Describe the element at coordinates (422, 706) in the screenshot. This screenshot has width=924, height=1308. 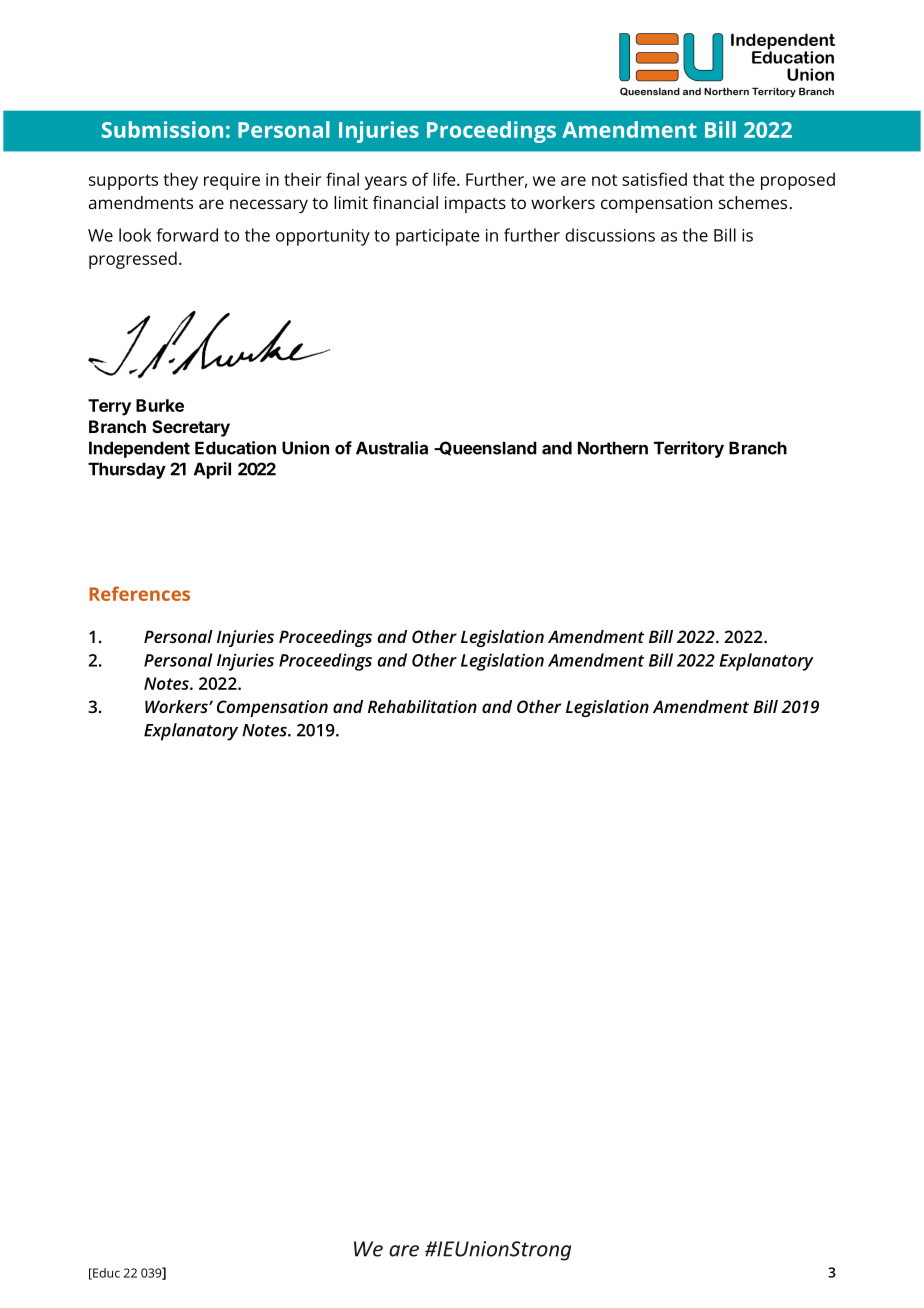
I see `Rehabilitation` at that location.
